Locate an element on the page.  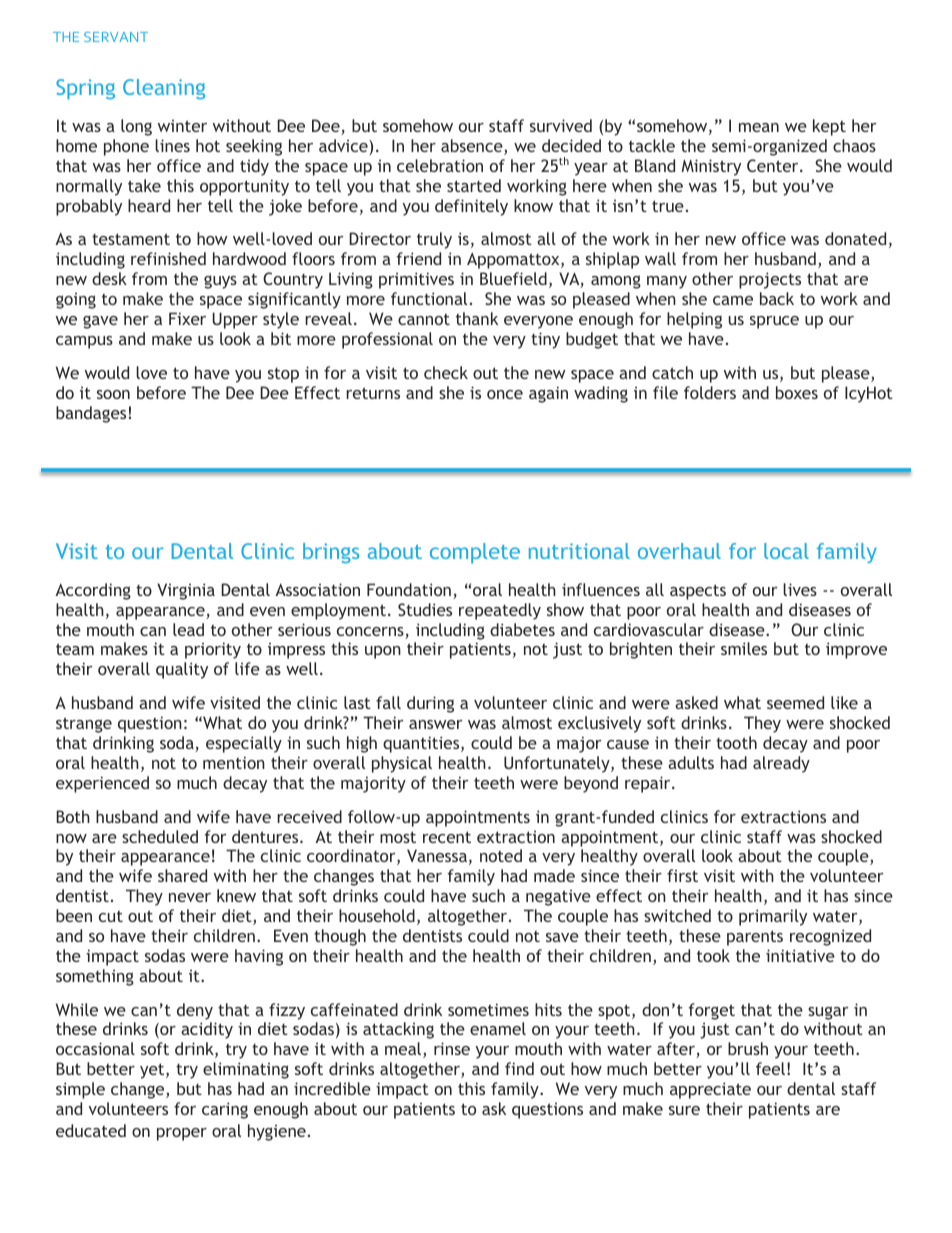
check is located at coordinates (446, 372).
